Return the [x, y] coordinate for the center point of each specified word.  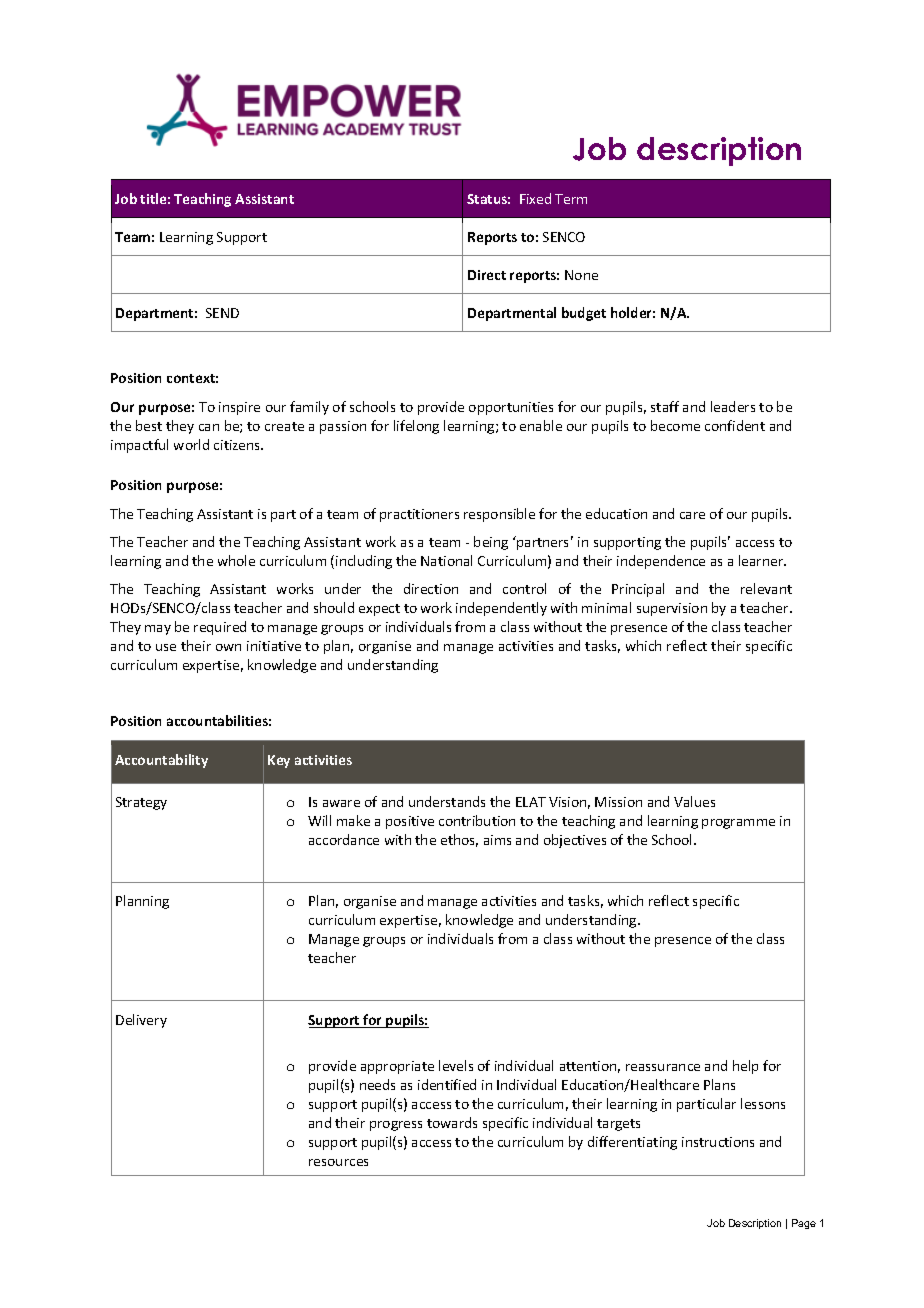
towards [452, 1122]
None [581, 275]
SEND [222, 313]
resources [338, 1162]
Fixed [535, 198]
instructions [718, 1142]
